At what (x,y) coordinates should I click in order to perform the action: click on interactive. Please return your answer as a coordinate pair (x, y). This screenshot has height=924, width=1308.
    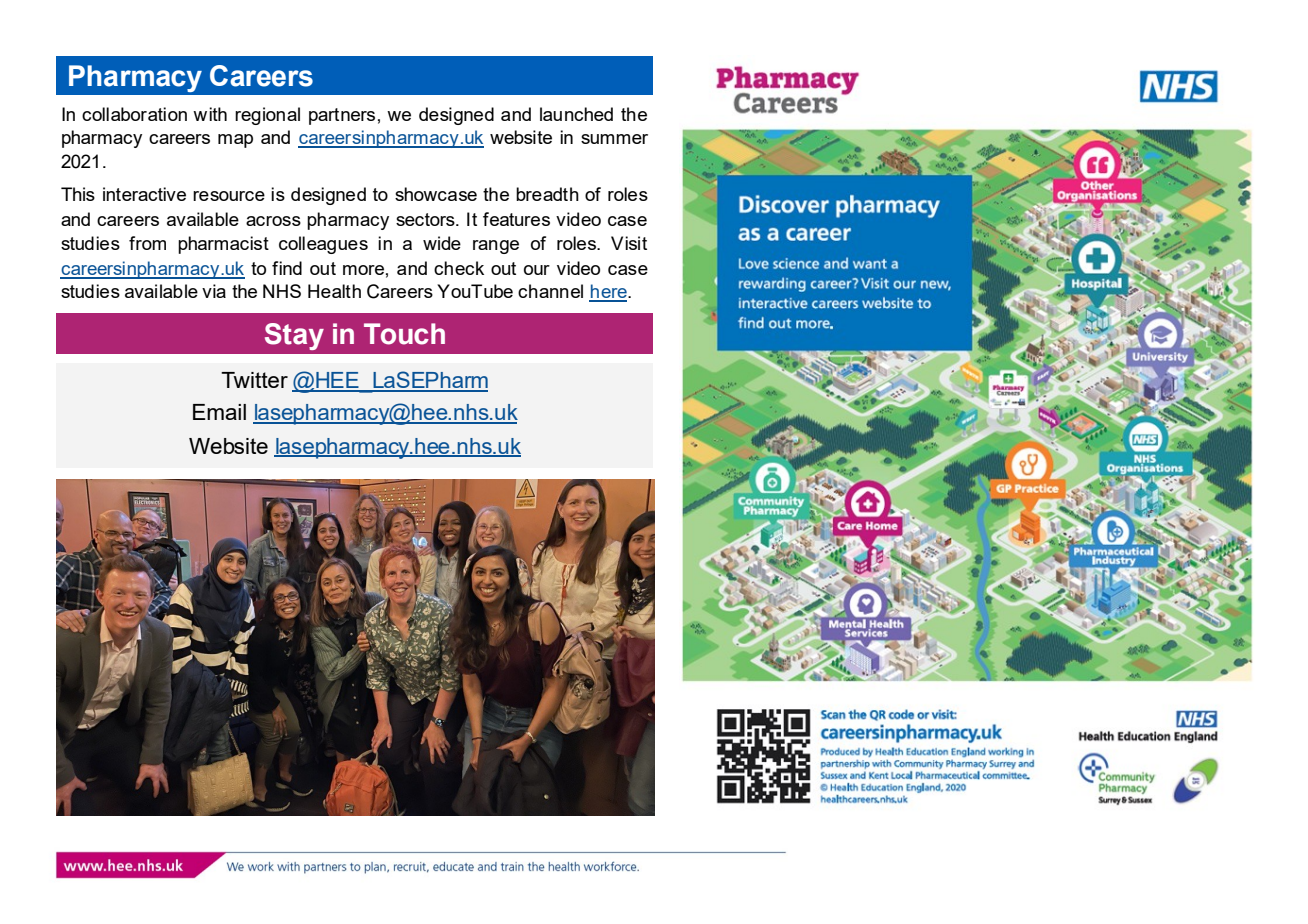
    Looking at the image, I should click on (144, 194).
